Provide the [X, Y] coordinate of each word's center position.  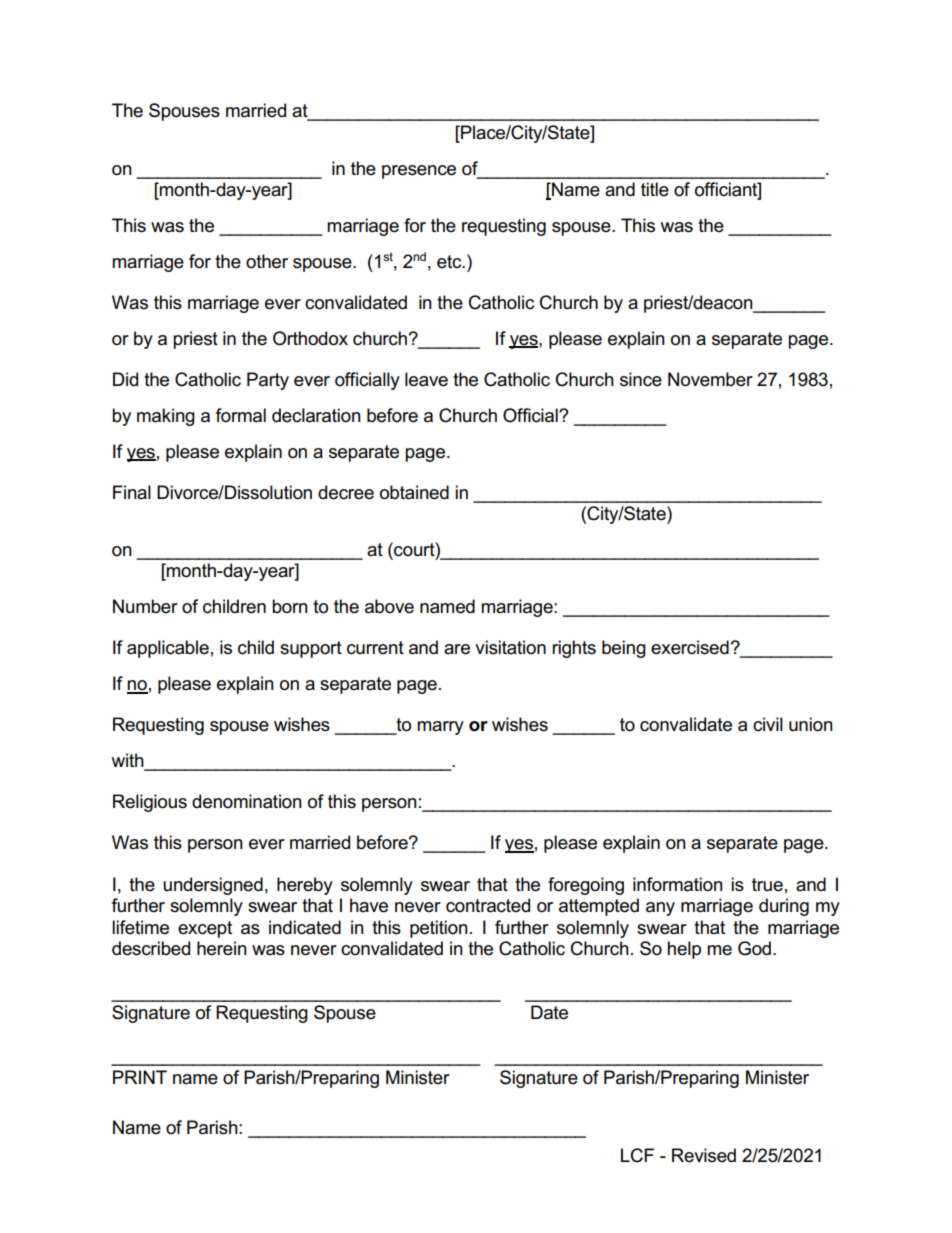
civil [768, 724]
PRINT [140, 1077]
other [267, 261]
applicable [168, 649]
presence [419, 172]
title [655, 189]
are [457, 649]
